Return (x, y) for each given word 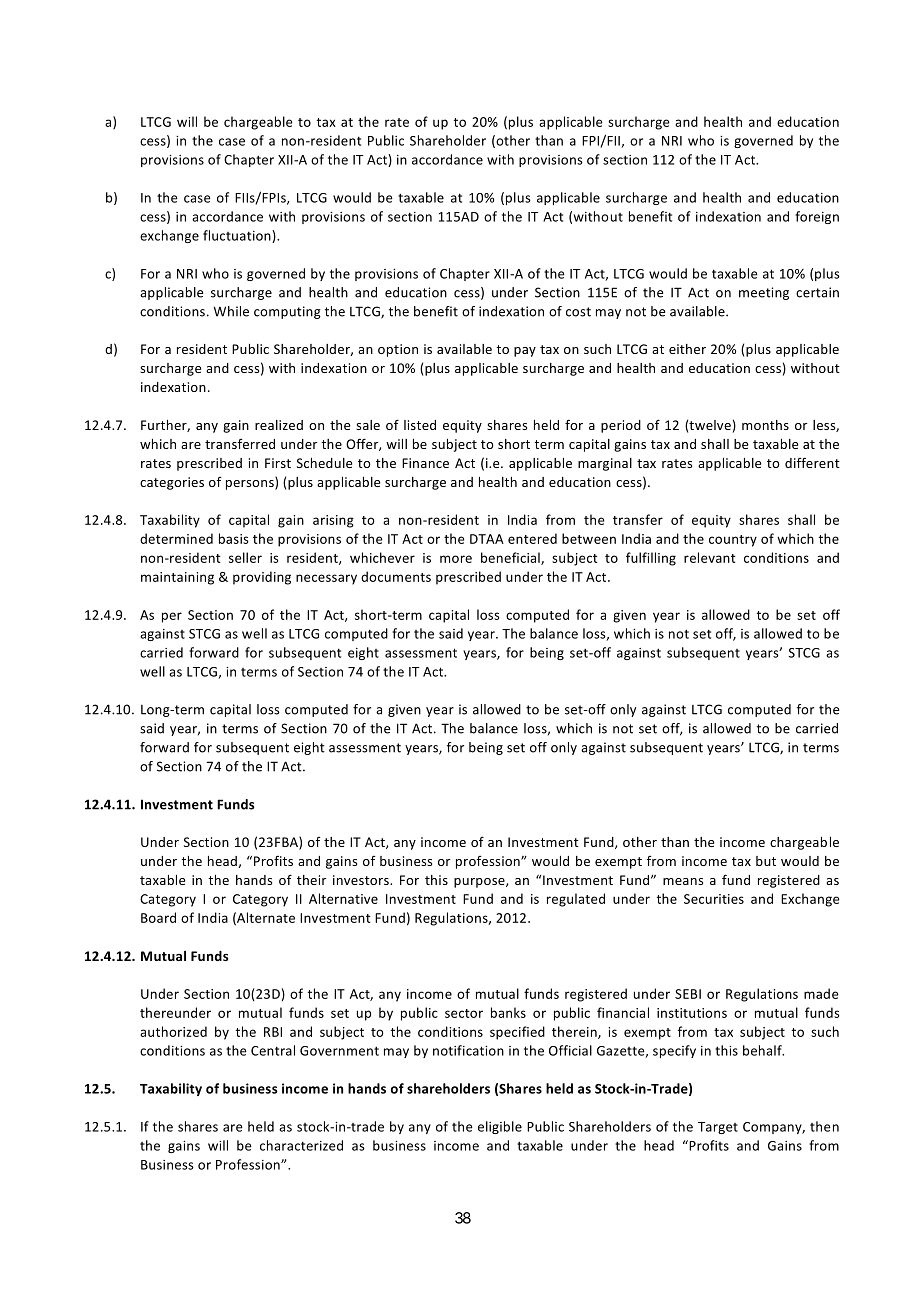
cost (578, 312)
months (765, 425)
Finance (425, 463)
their (311, 880)
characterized (301, 1145)
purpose (480, 883)
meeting (764, 293)
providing (262, 578)
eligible (500, 1127)
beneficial (511, 558)
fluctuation (238, 236)
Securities (714, 899)
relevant (710, 557)
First (278, 463)
